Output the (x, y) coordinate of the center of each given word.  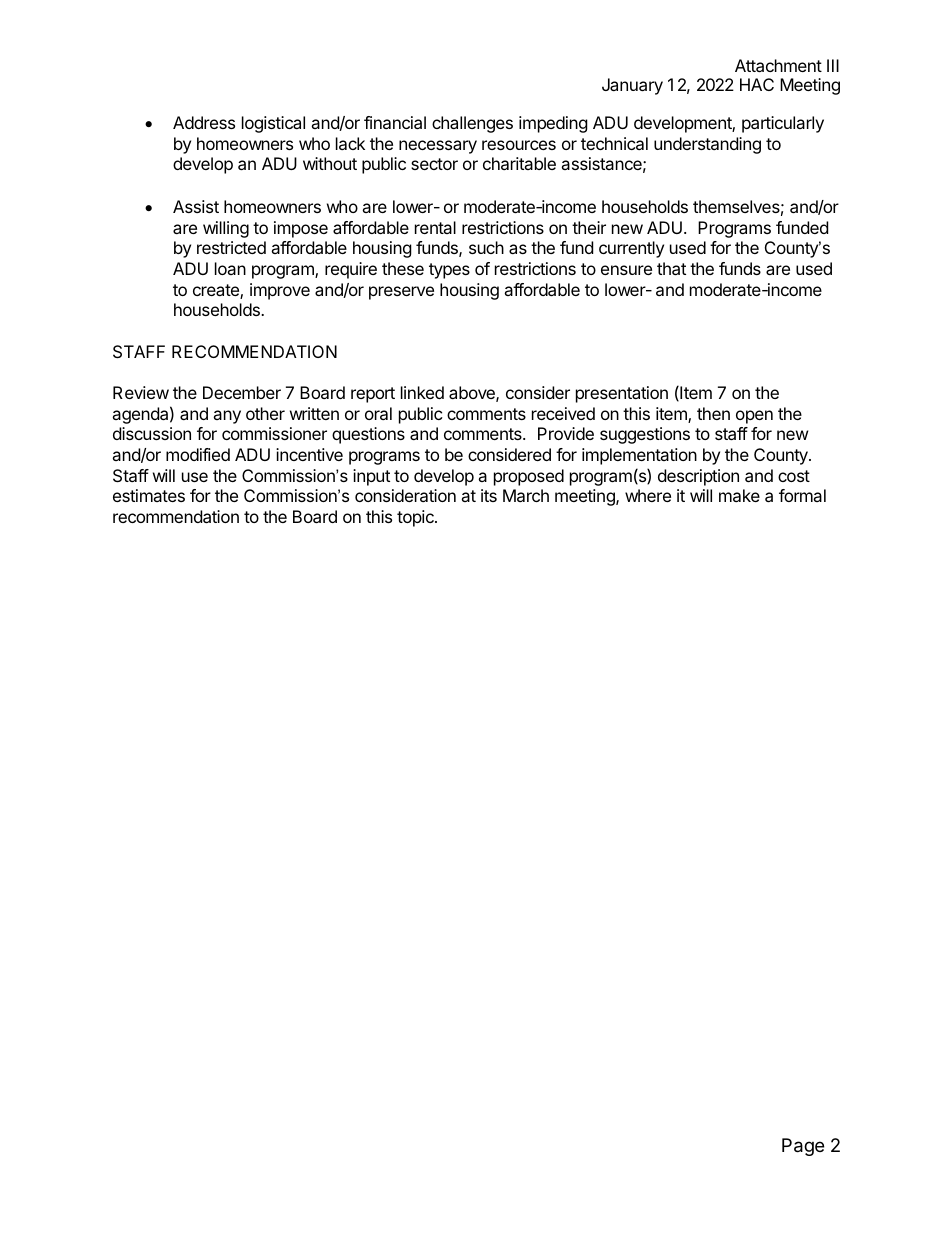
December (242, 392)
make (739, 495)
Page (803, 1147)
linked (422, 392)
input (371, 477)
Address (204, 122)
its (489, 495)
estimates (149, 495)
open (754, 417)
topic (416, 518)
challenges (472, 124)
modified (198, 454)
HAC (757, 84)
